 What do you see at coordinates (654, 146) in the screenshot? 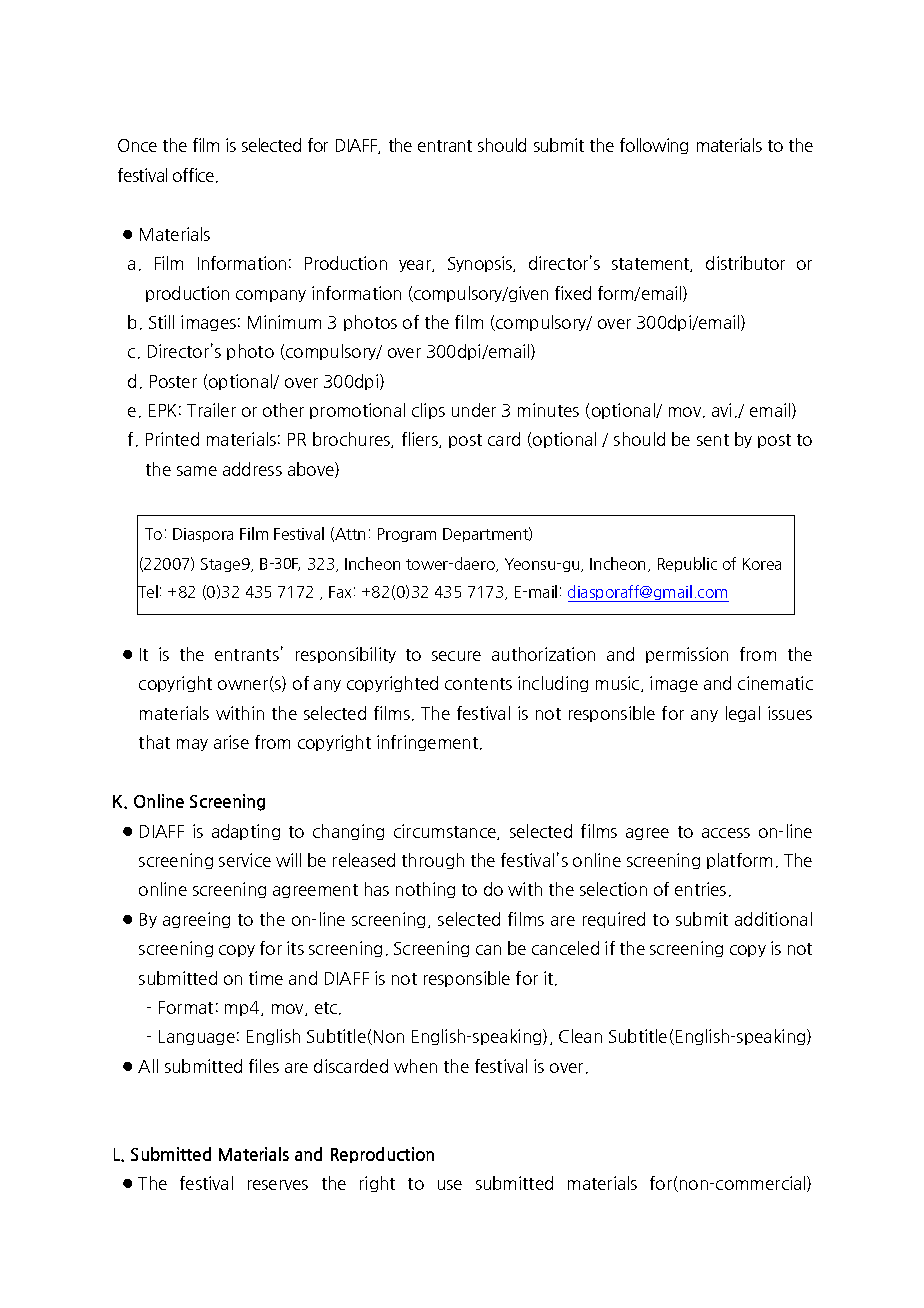
I see `following` at bounding box center [654, 146].
